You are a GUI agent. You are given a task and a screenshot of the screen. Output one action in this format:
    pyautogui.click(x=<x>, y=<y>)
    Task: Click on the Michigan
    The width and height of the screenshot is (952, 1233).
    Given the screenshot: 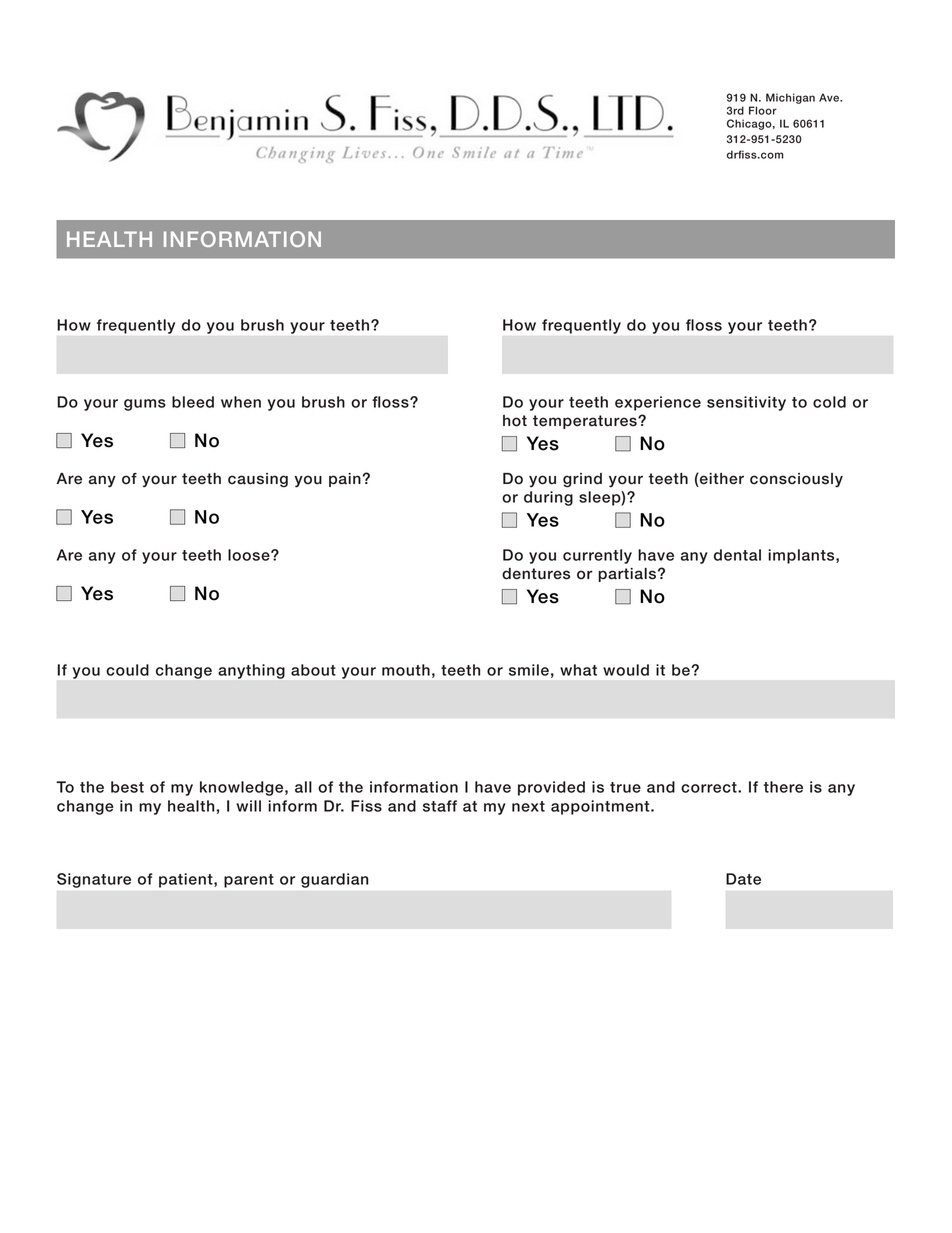 What is the action you would take?
    pyautogui.click(x=790, y=98)
